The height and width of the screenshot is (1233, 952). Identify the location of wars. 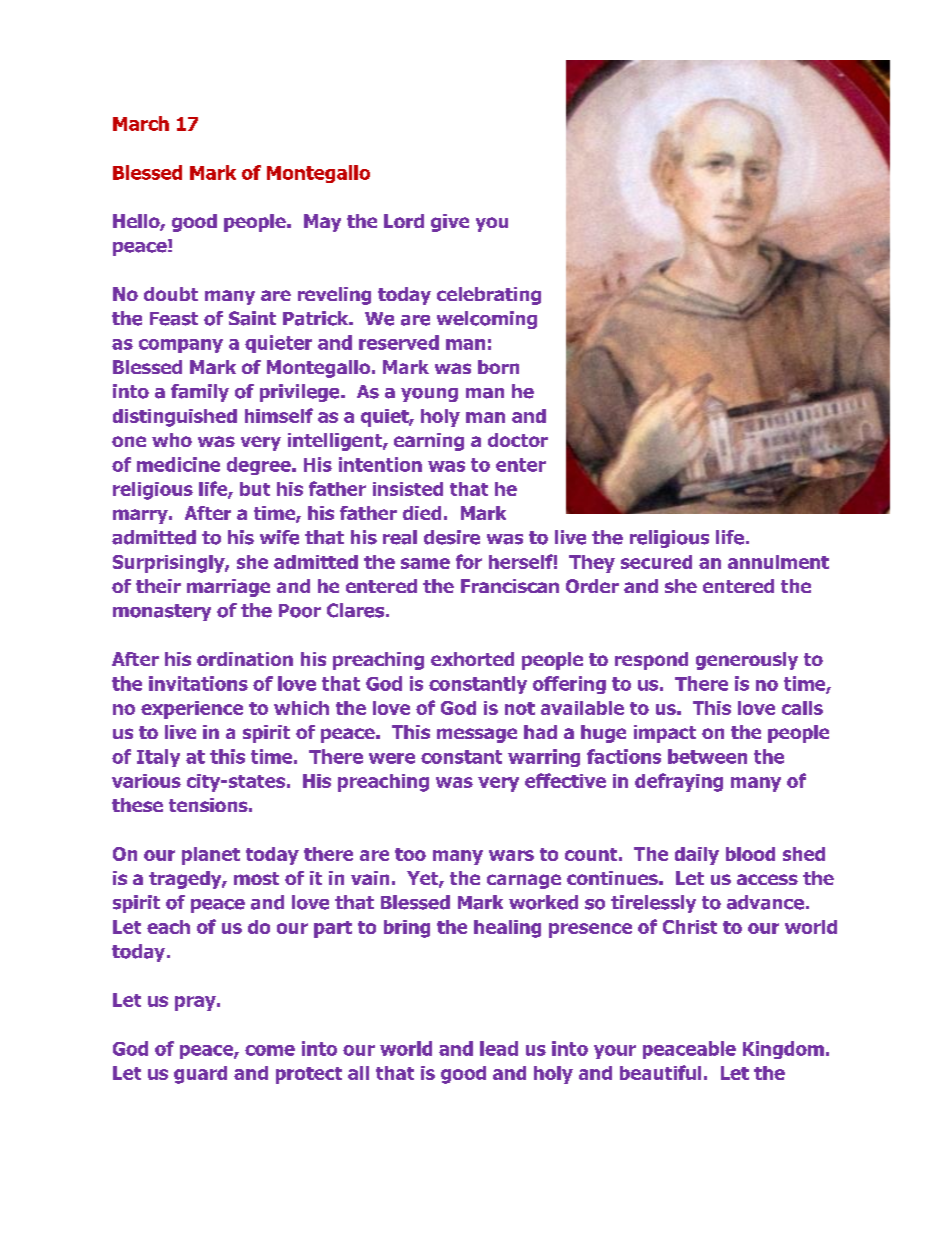
(511, 855).
